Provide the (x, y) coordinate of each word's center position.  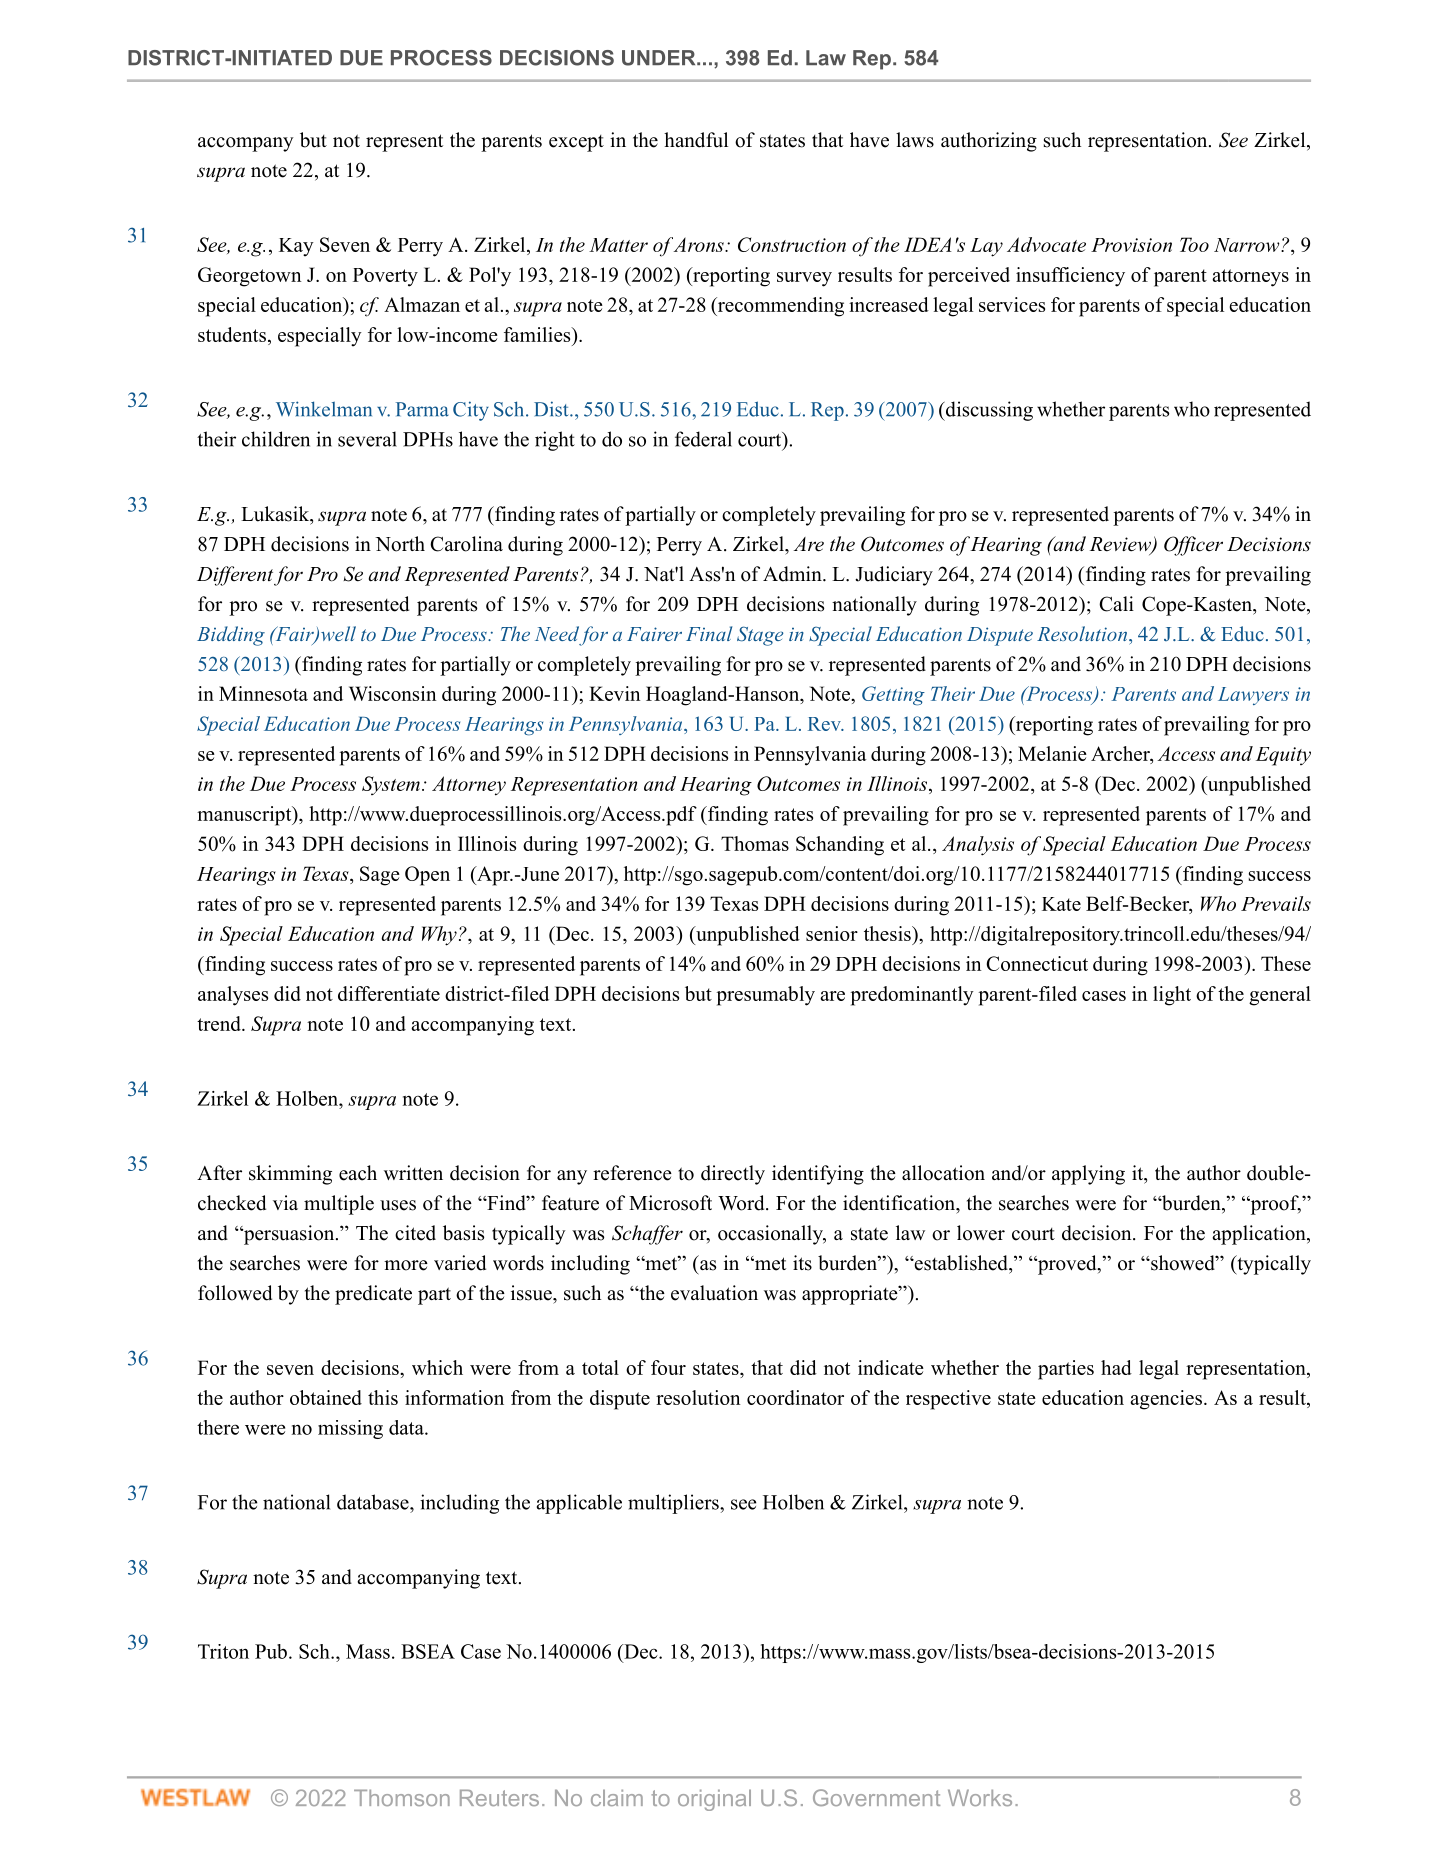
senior (832, 933)
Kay (296, 247)
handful (696, 140)
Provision (1131, 245)
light (1172, 996)
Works (980, 1797)
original (714, 1800)
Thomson (402, 1797)
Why (439, 936)
